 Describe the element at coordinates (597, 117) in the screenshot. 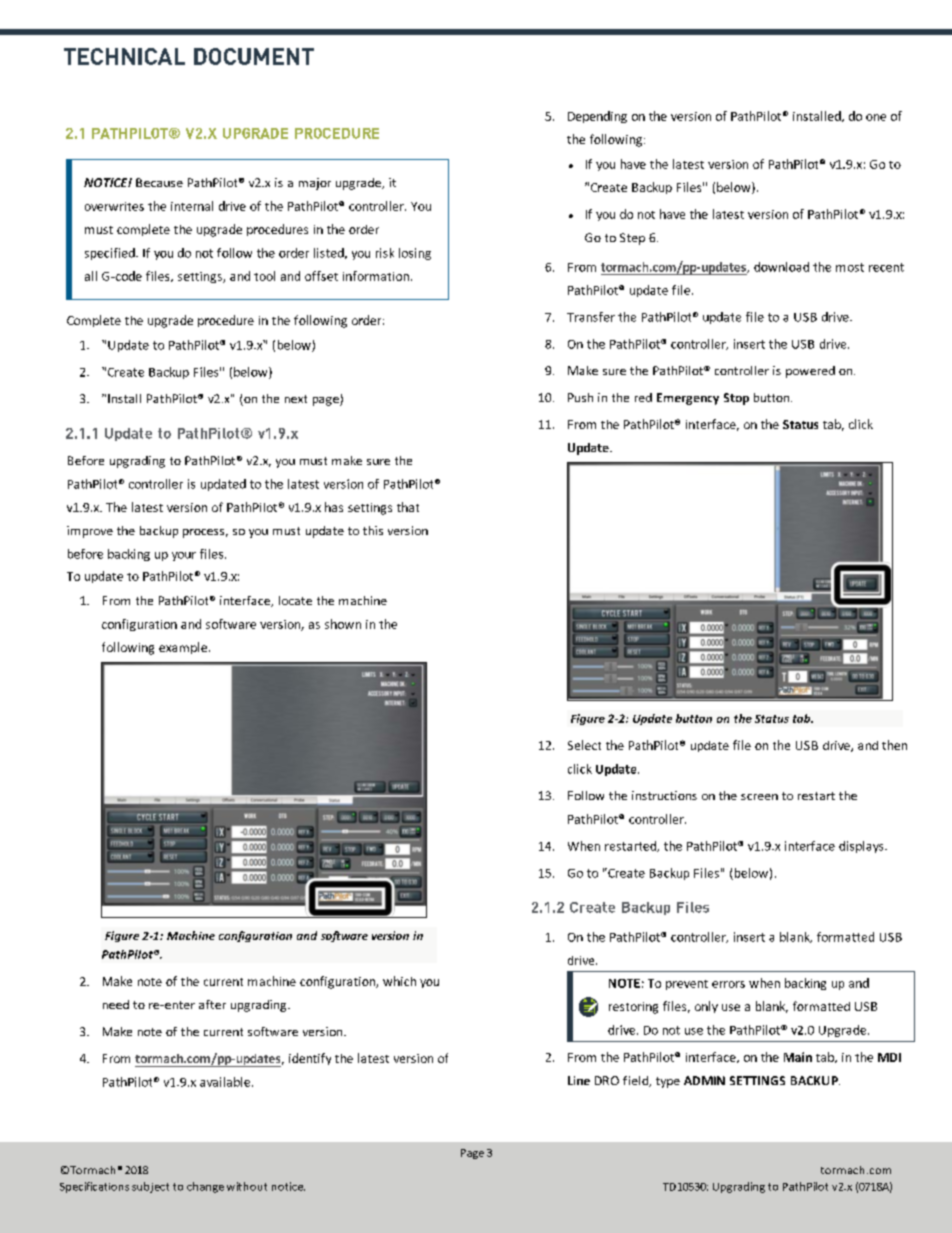

I see `Depending` at that location.
